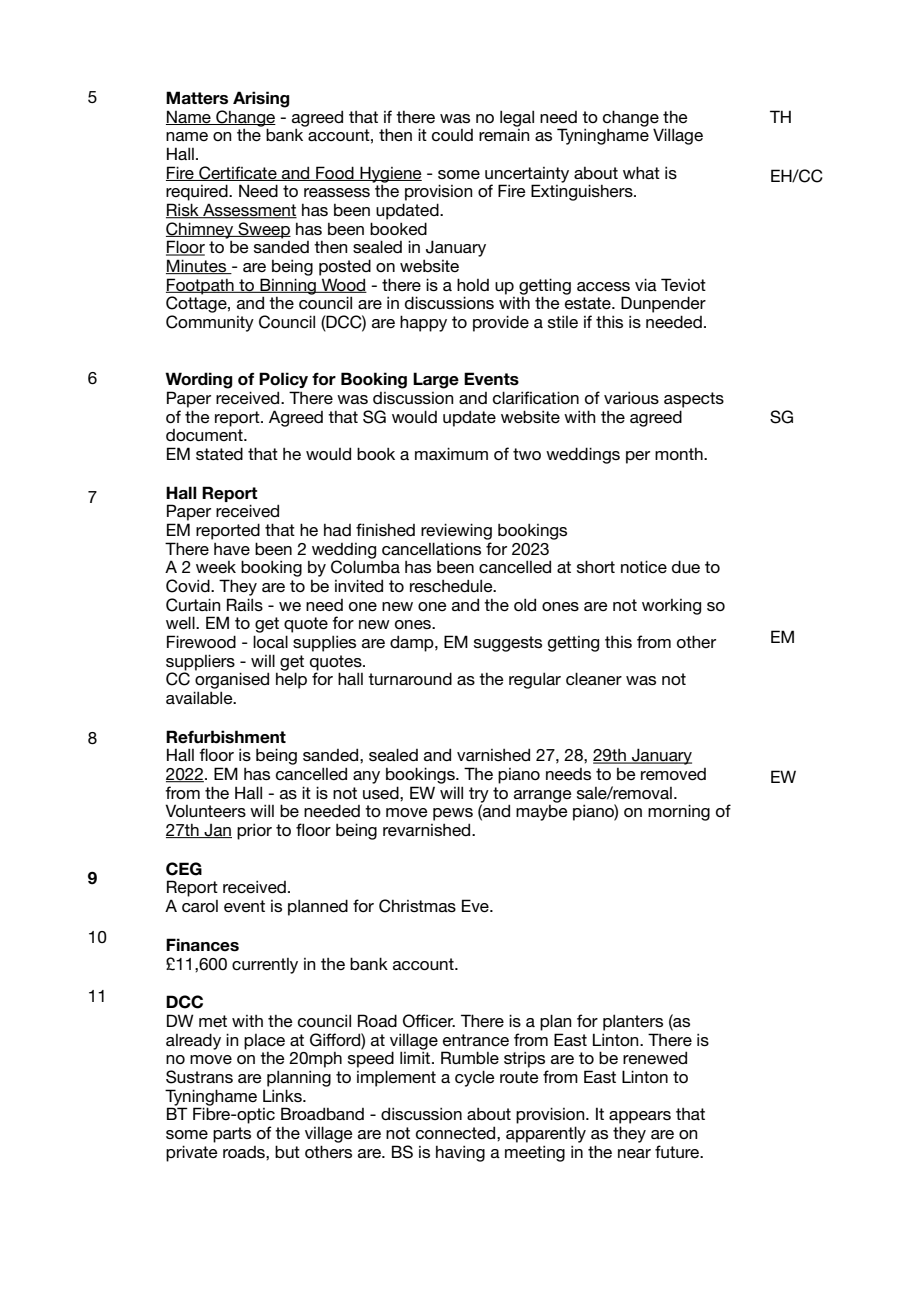  I want to click on what, so click(641, 172).
